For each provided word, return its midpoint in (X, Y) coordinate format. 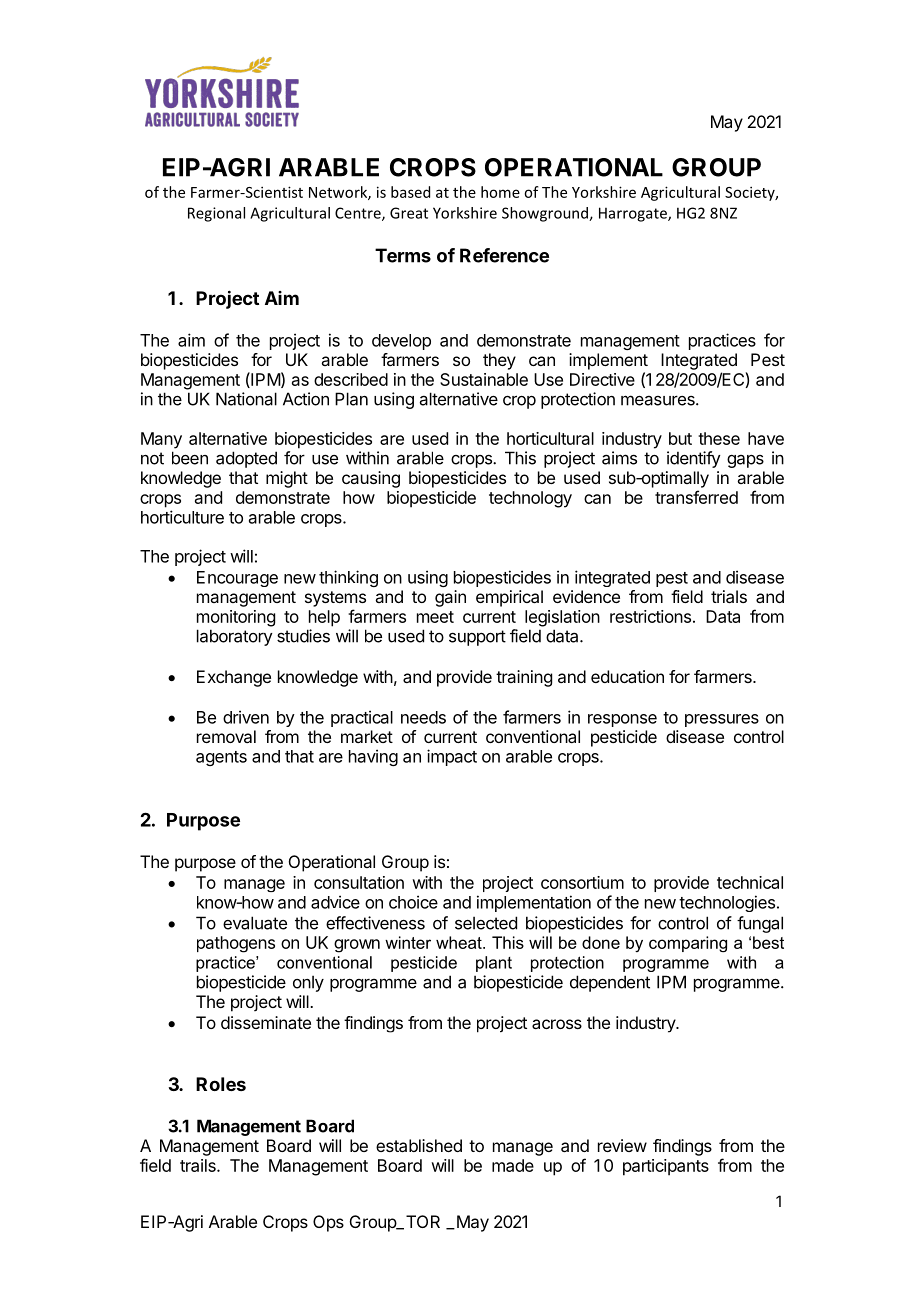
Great (409, 213)
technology (530, 499)
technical (750, 882)
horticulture (182, 517)
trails (199, 1165)
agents (221, 758)
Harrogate (634, 214)
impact (452, 757)
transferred (696, 497)
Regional (216, 214)
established (419, 1145)
